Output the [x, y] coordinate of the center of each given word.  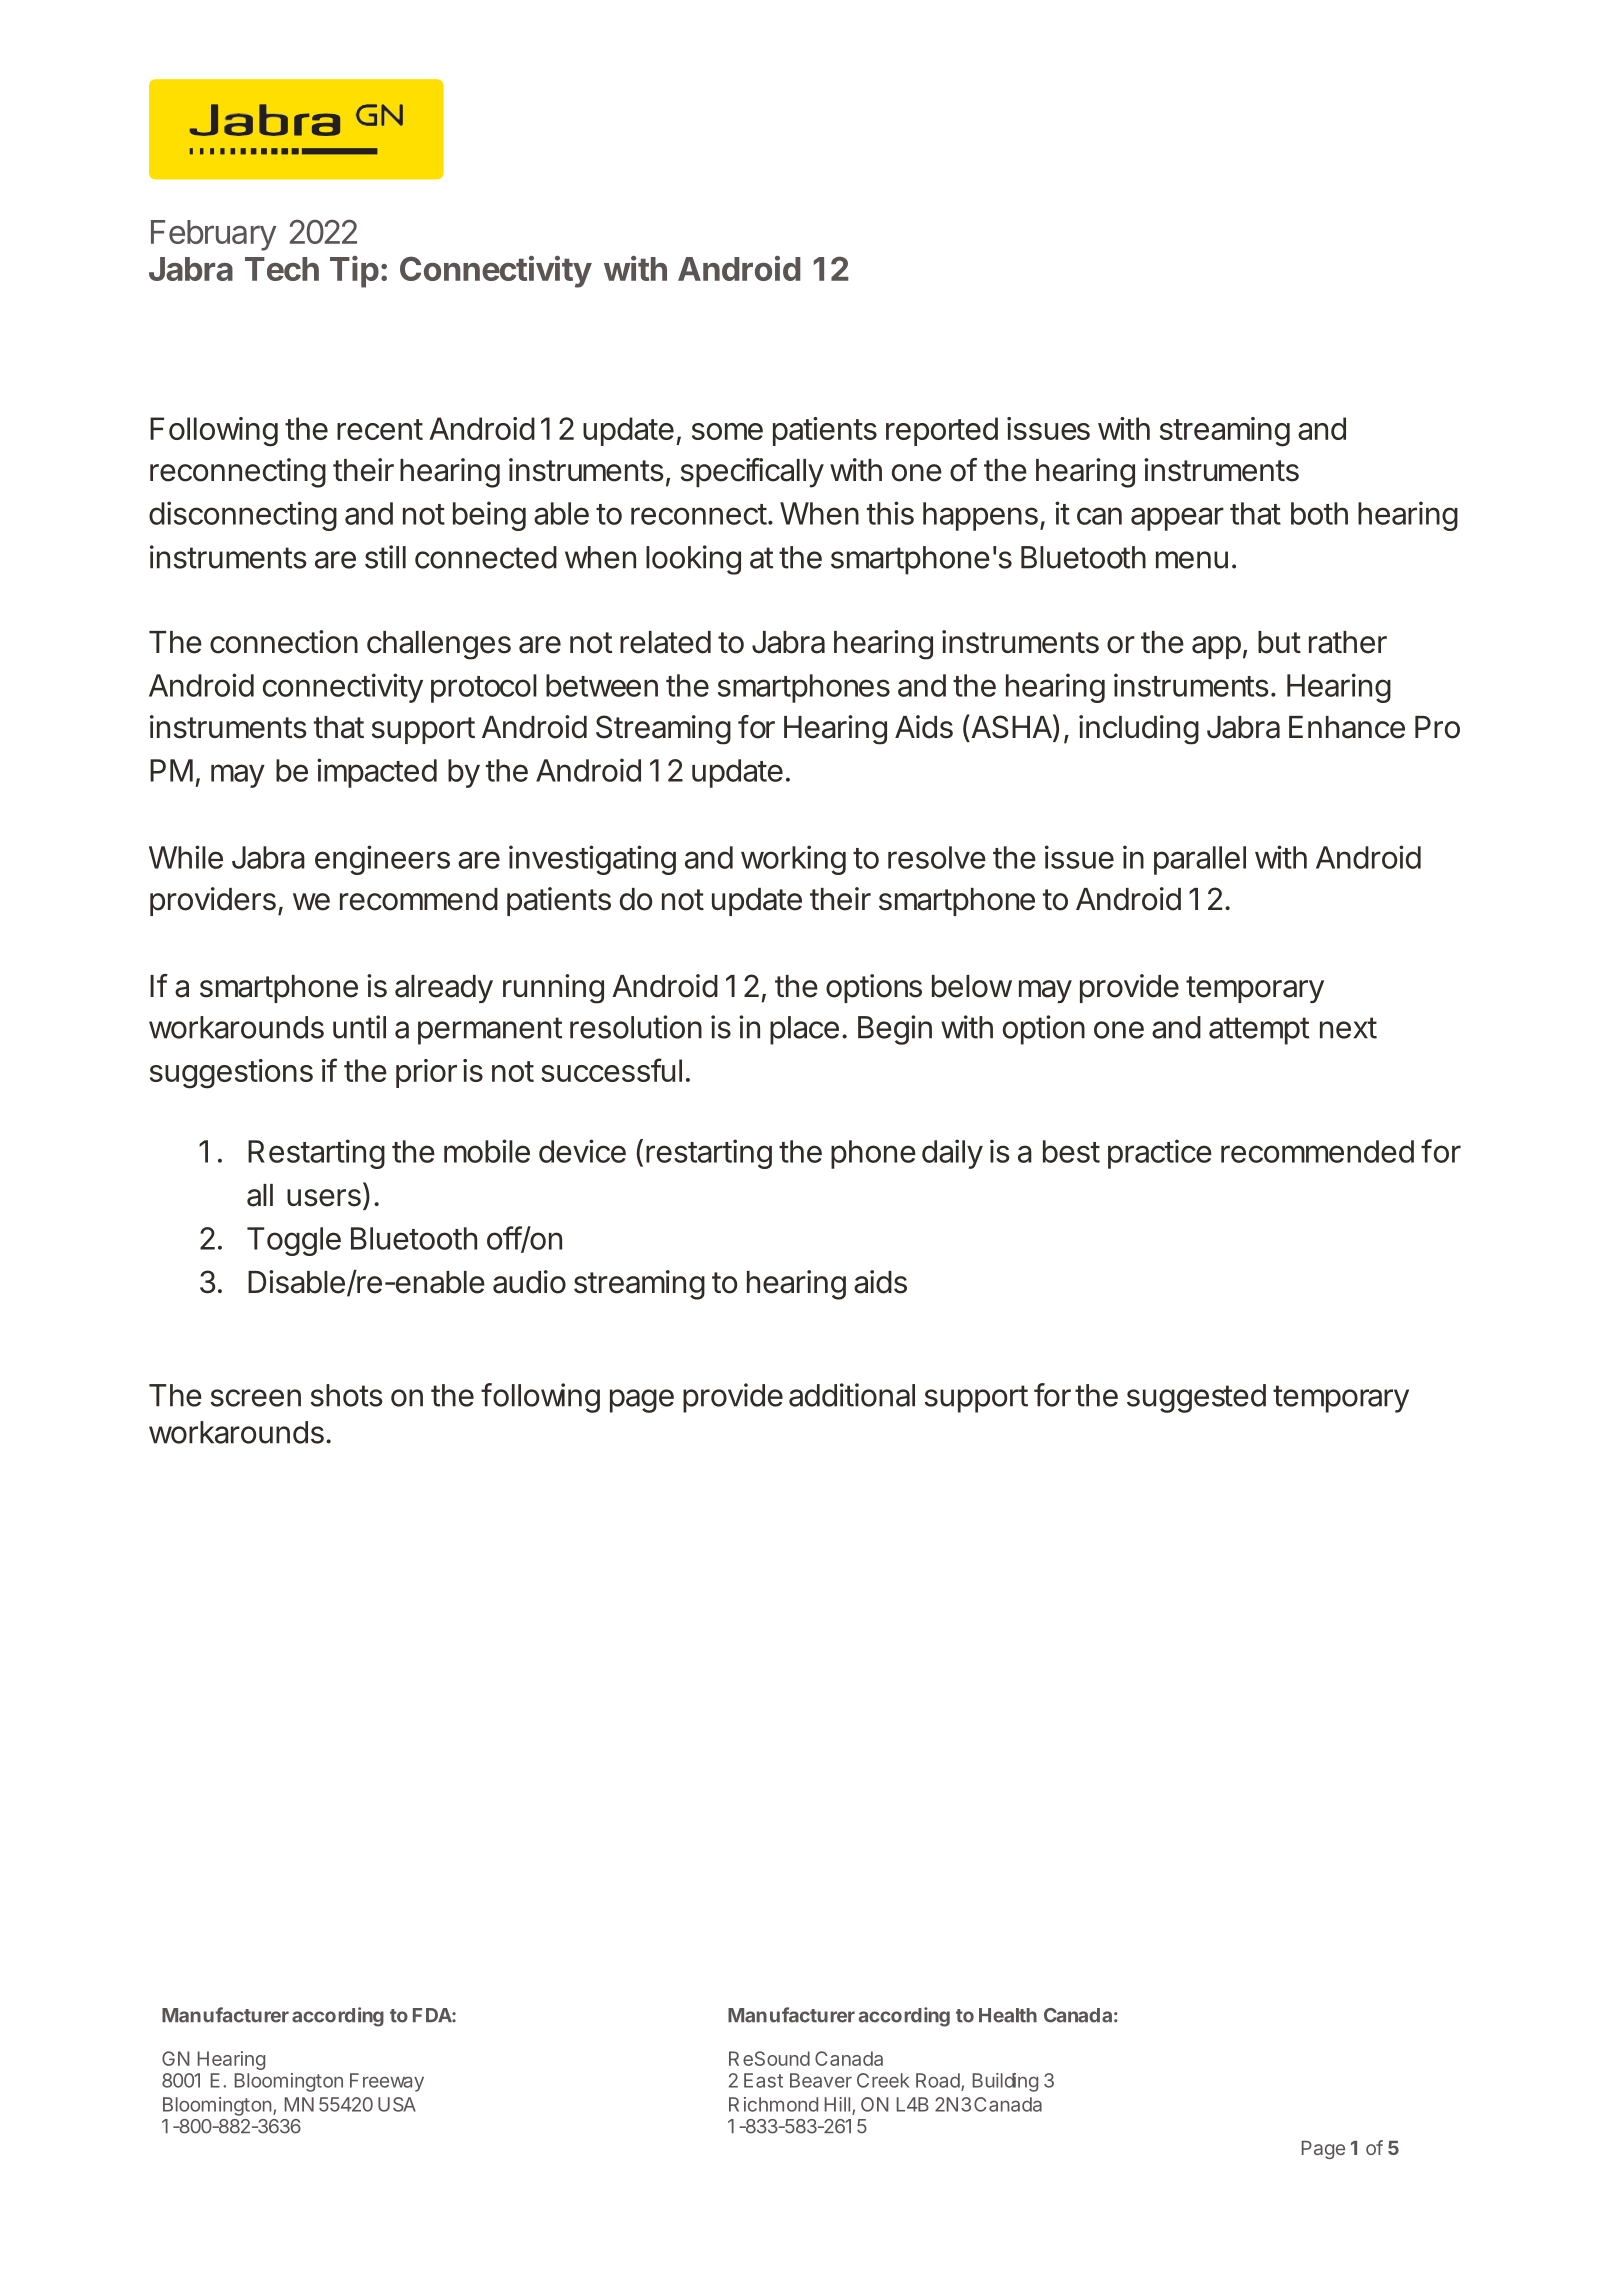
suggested [1196, 1398]
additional [852, 1395]
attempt [1259, 1031]
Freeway [387, 2082]
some [727, 431]
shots [347, 1395]
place [804, 1030]
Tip [354, 272]
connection [284, 642]
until [359, 1027]
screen [256, 1398]
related [665, 642]
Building [1005, 2082]
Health [1008, 2015]
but [1279, 642]
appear [1177, 519]
